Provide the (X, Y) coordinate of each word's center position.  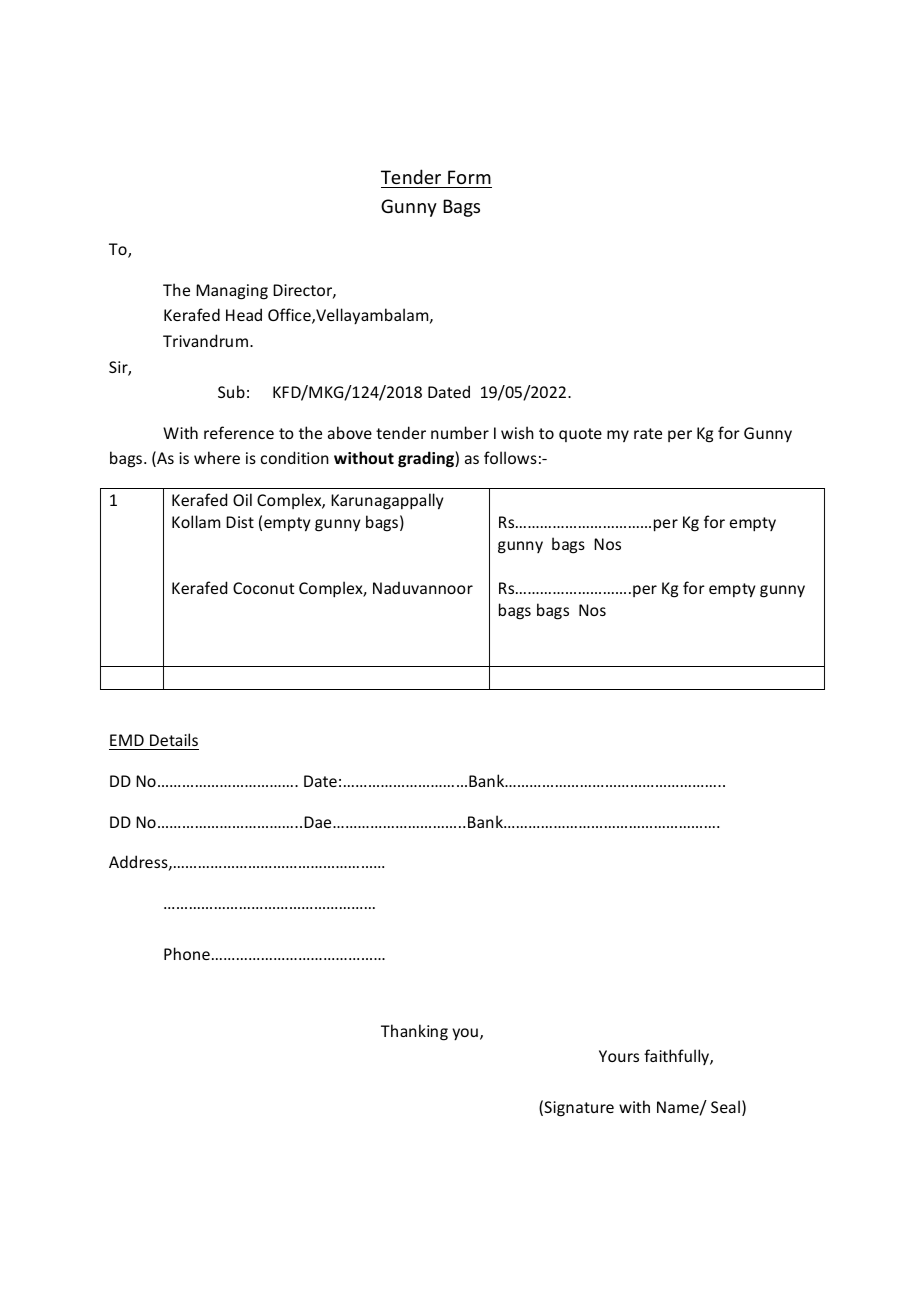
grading (427, 459)
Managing (232, 292)
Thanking (414, 1032)
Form (469, 177)
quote (580, 435)
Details (173, 741)
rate (648, 433)
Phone (187, 953)
